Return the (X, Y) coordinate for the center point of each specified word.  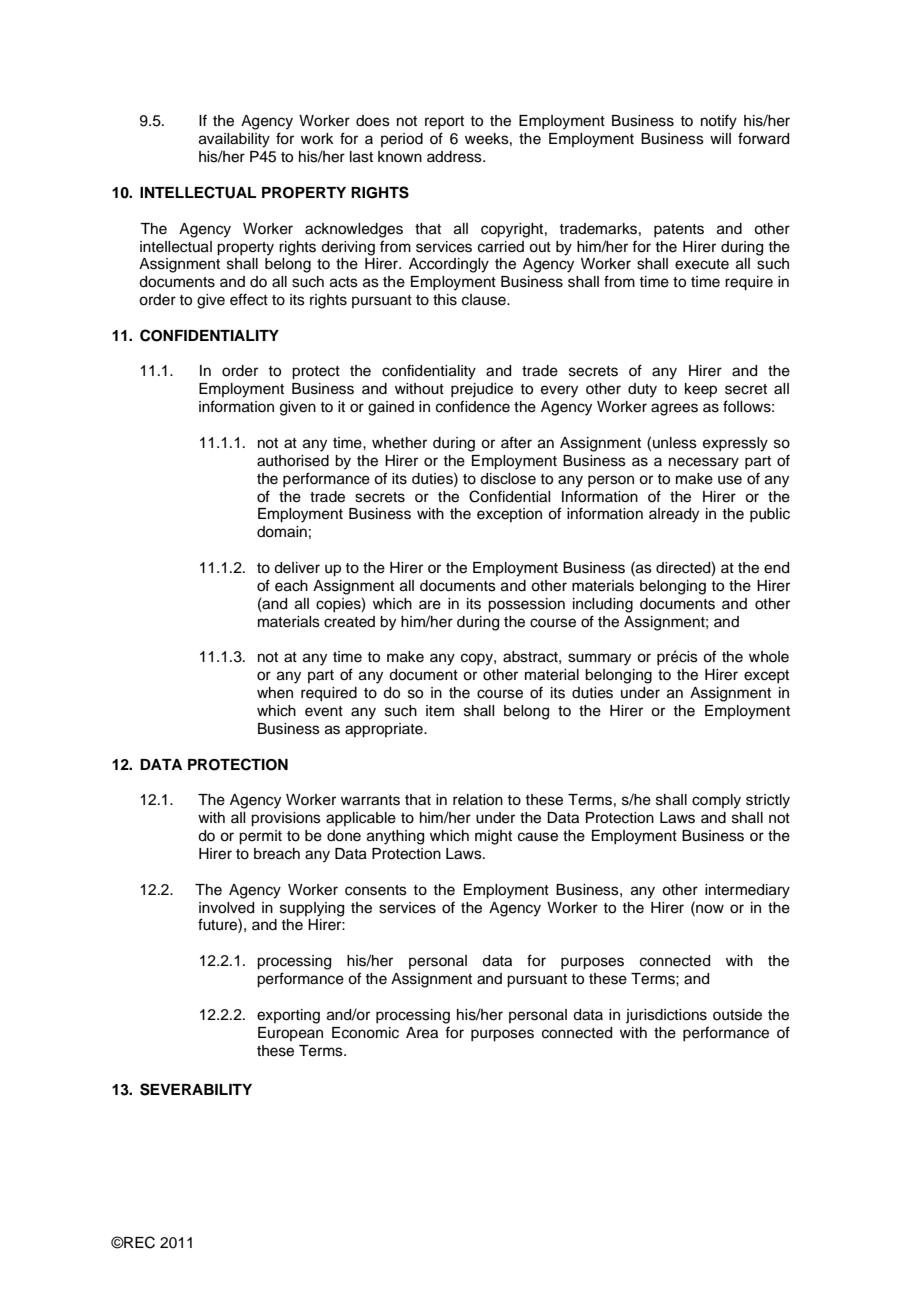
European (290, 1034)
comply (716, 801)
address (455, 157)
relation (478, 800)
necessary (704, 463)
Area (422, 1033)
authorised (293, 461)
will (720, 138)
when (275, 693)
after (516, 442)
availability (234, 140)
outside (737, 1015)
